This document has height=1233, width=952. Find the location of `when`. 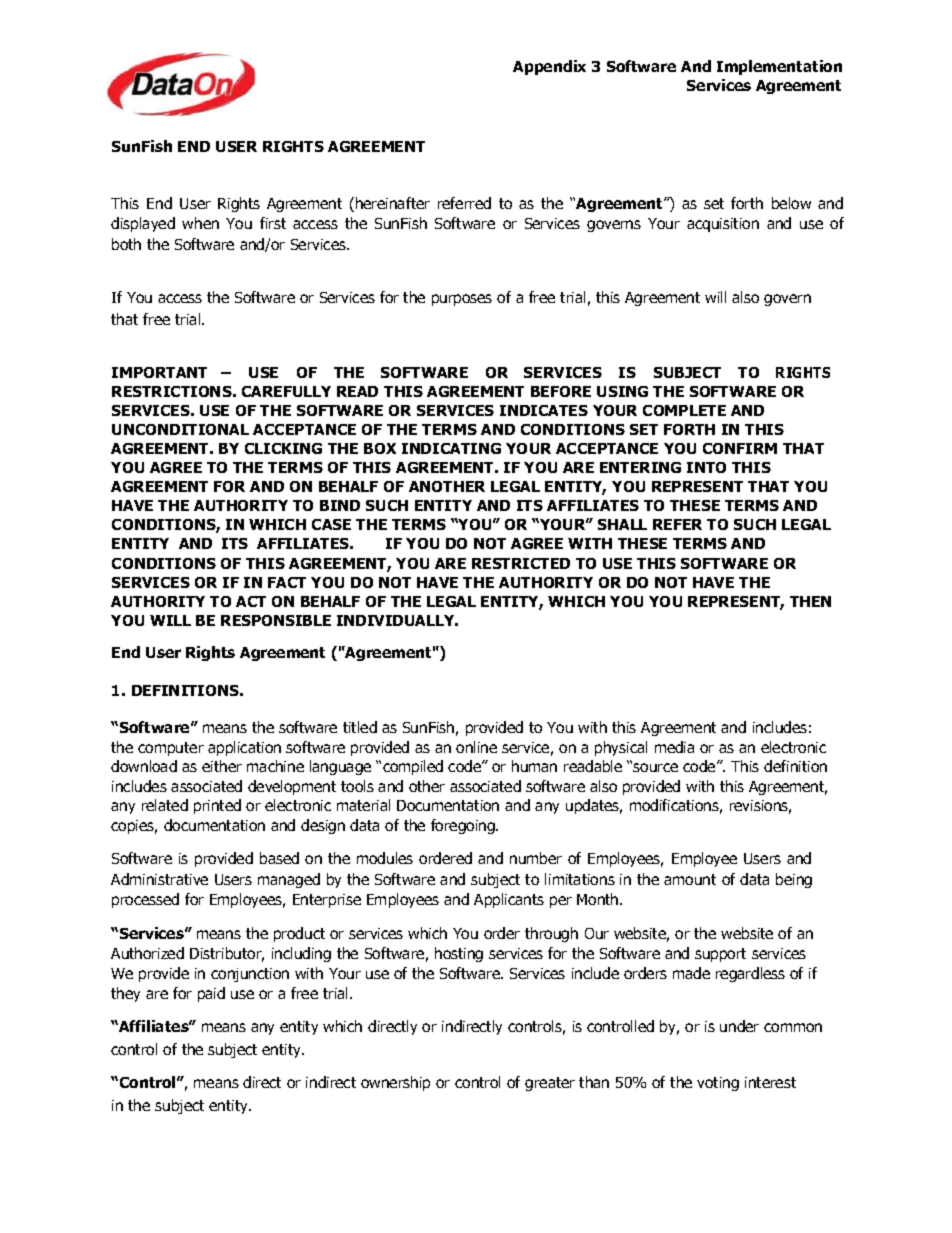

when is located at coordinates (200, 223).
